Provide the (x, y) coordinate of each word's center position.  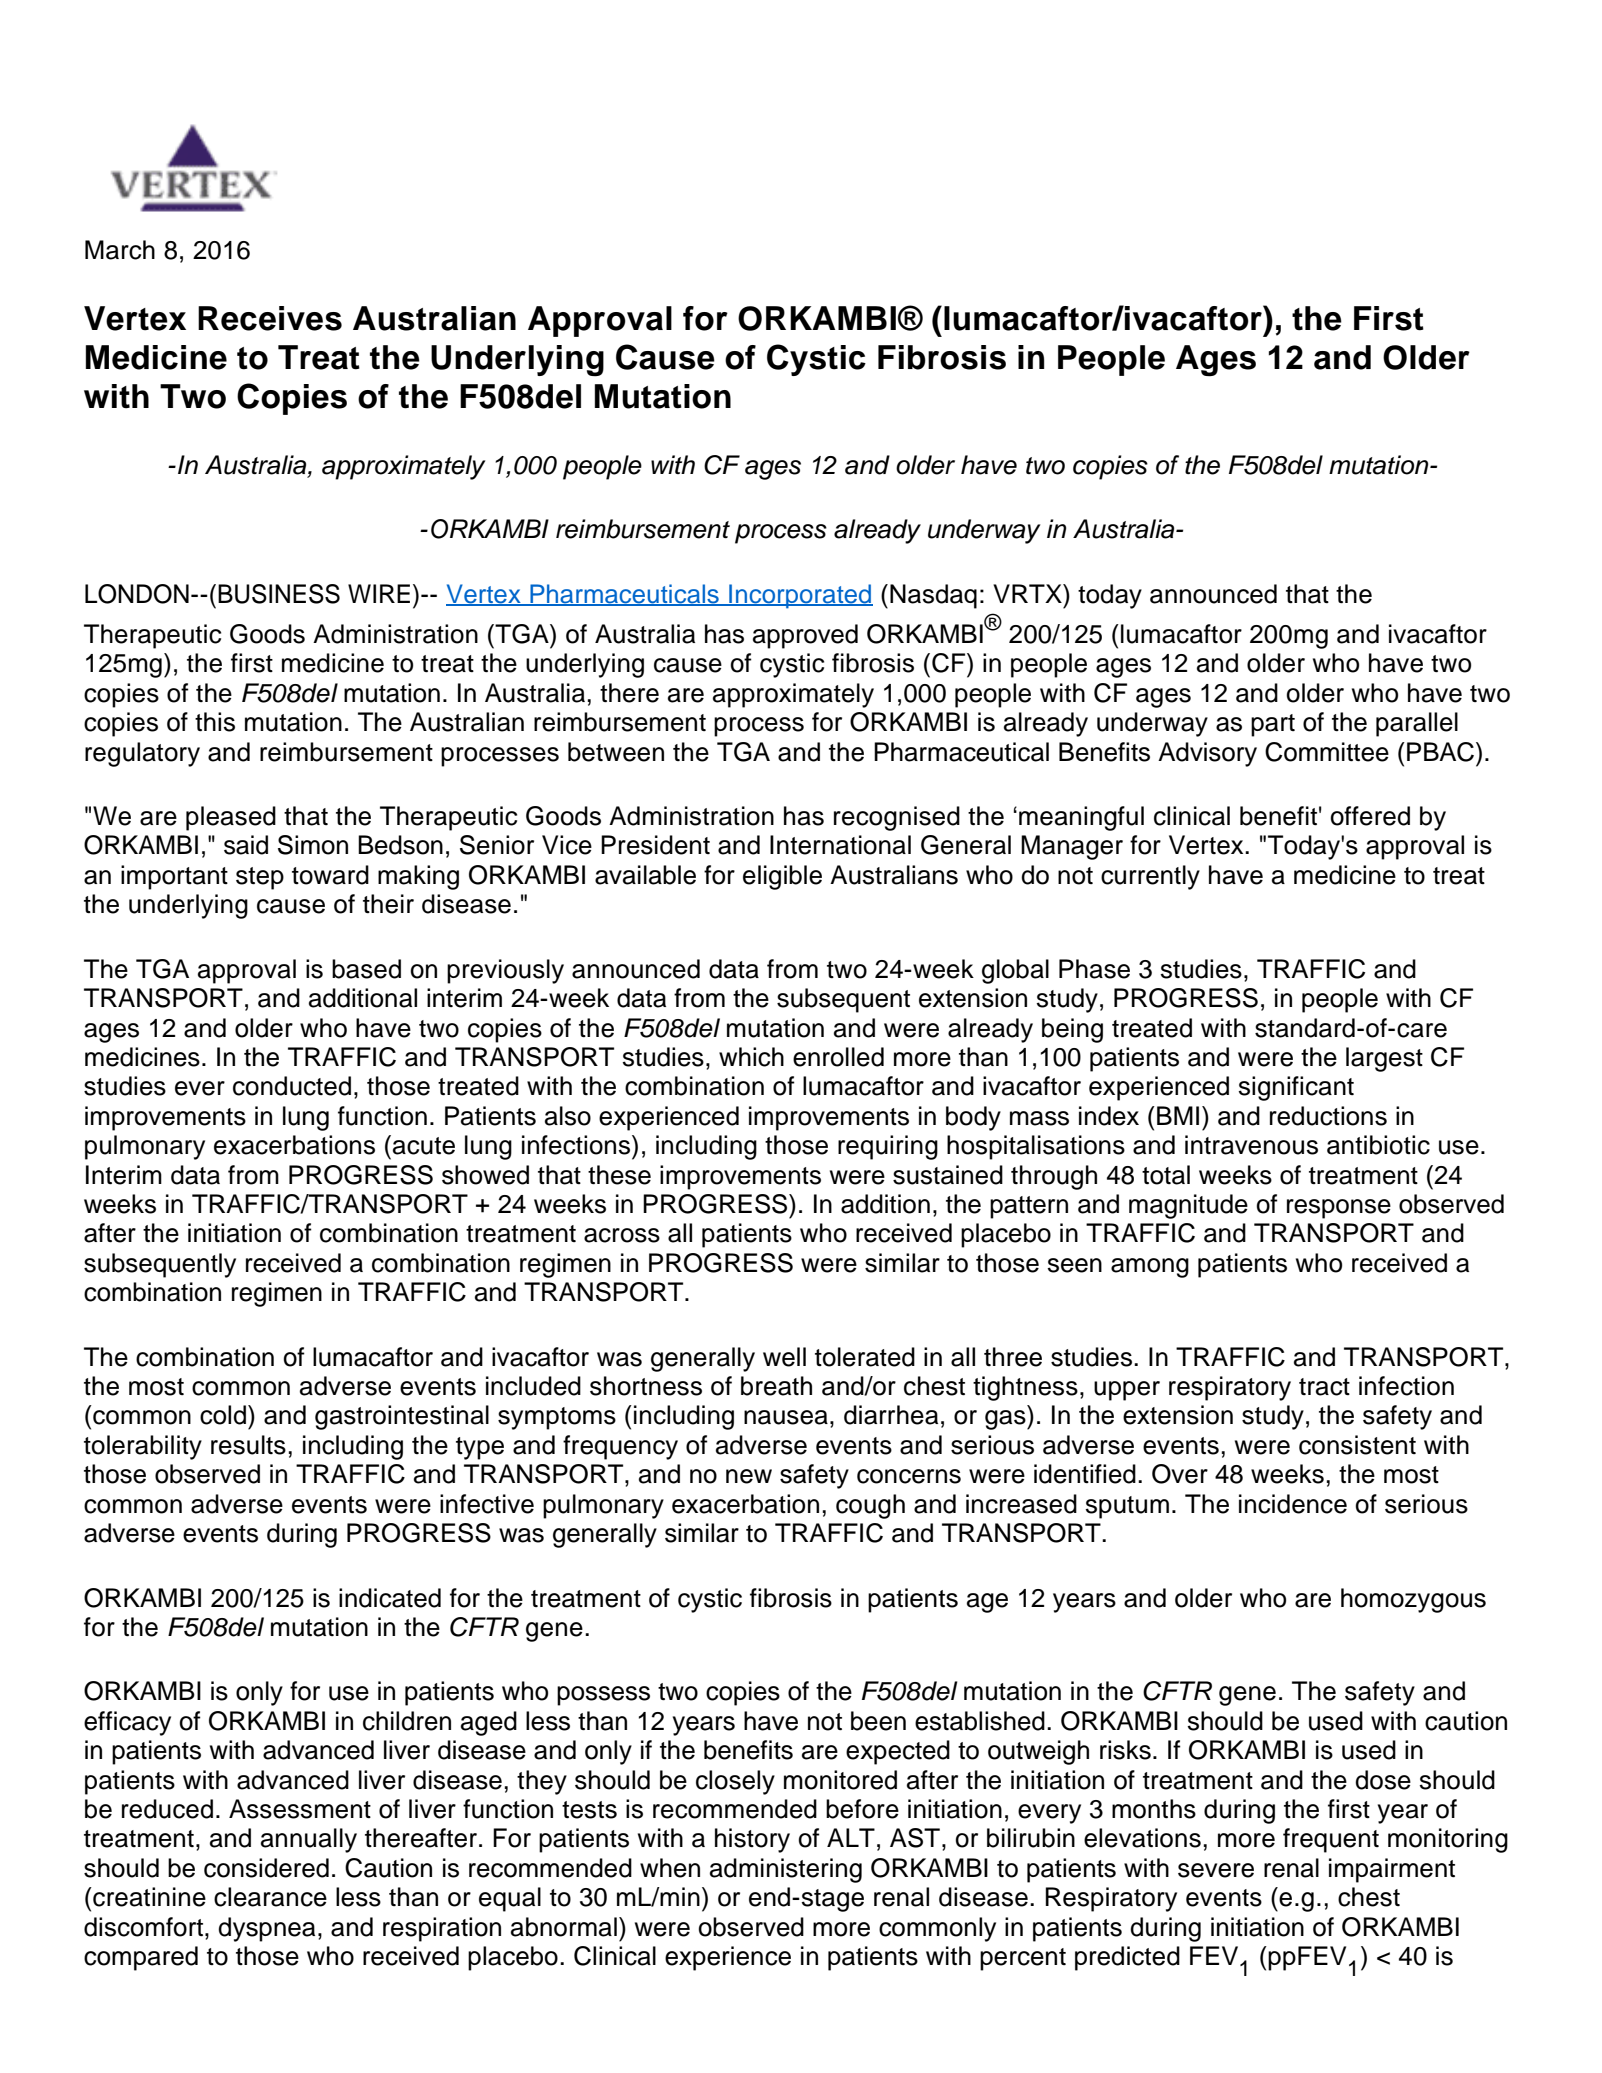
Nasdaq (933, 596)
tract (1324, 1387)
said (246, 845)
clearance (270, 1897)
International (840, 845)
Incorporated (800, 596)
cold (223, 1415)
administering (786, 1870)
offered (1370, 816)
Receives (270, 318)
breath (776, 1386)
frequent (1331, 1840)
